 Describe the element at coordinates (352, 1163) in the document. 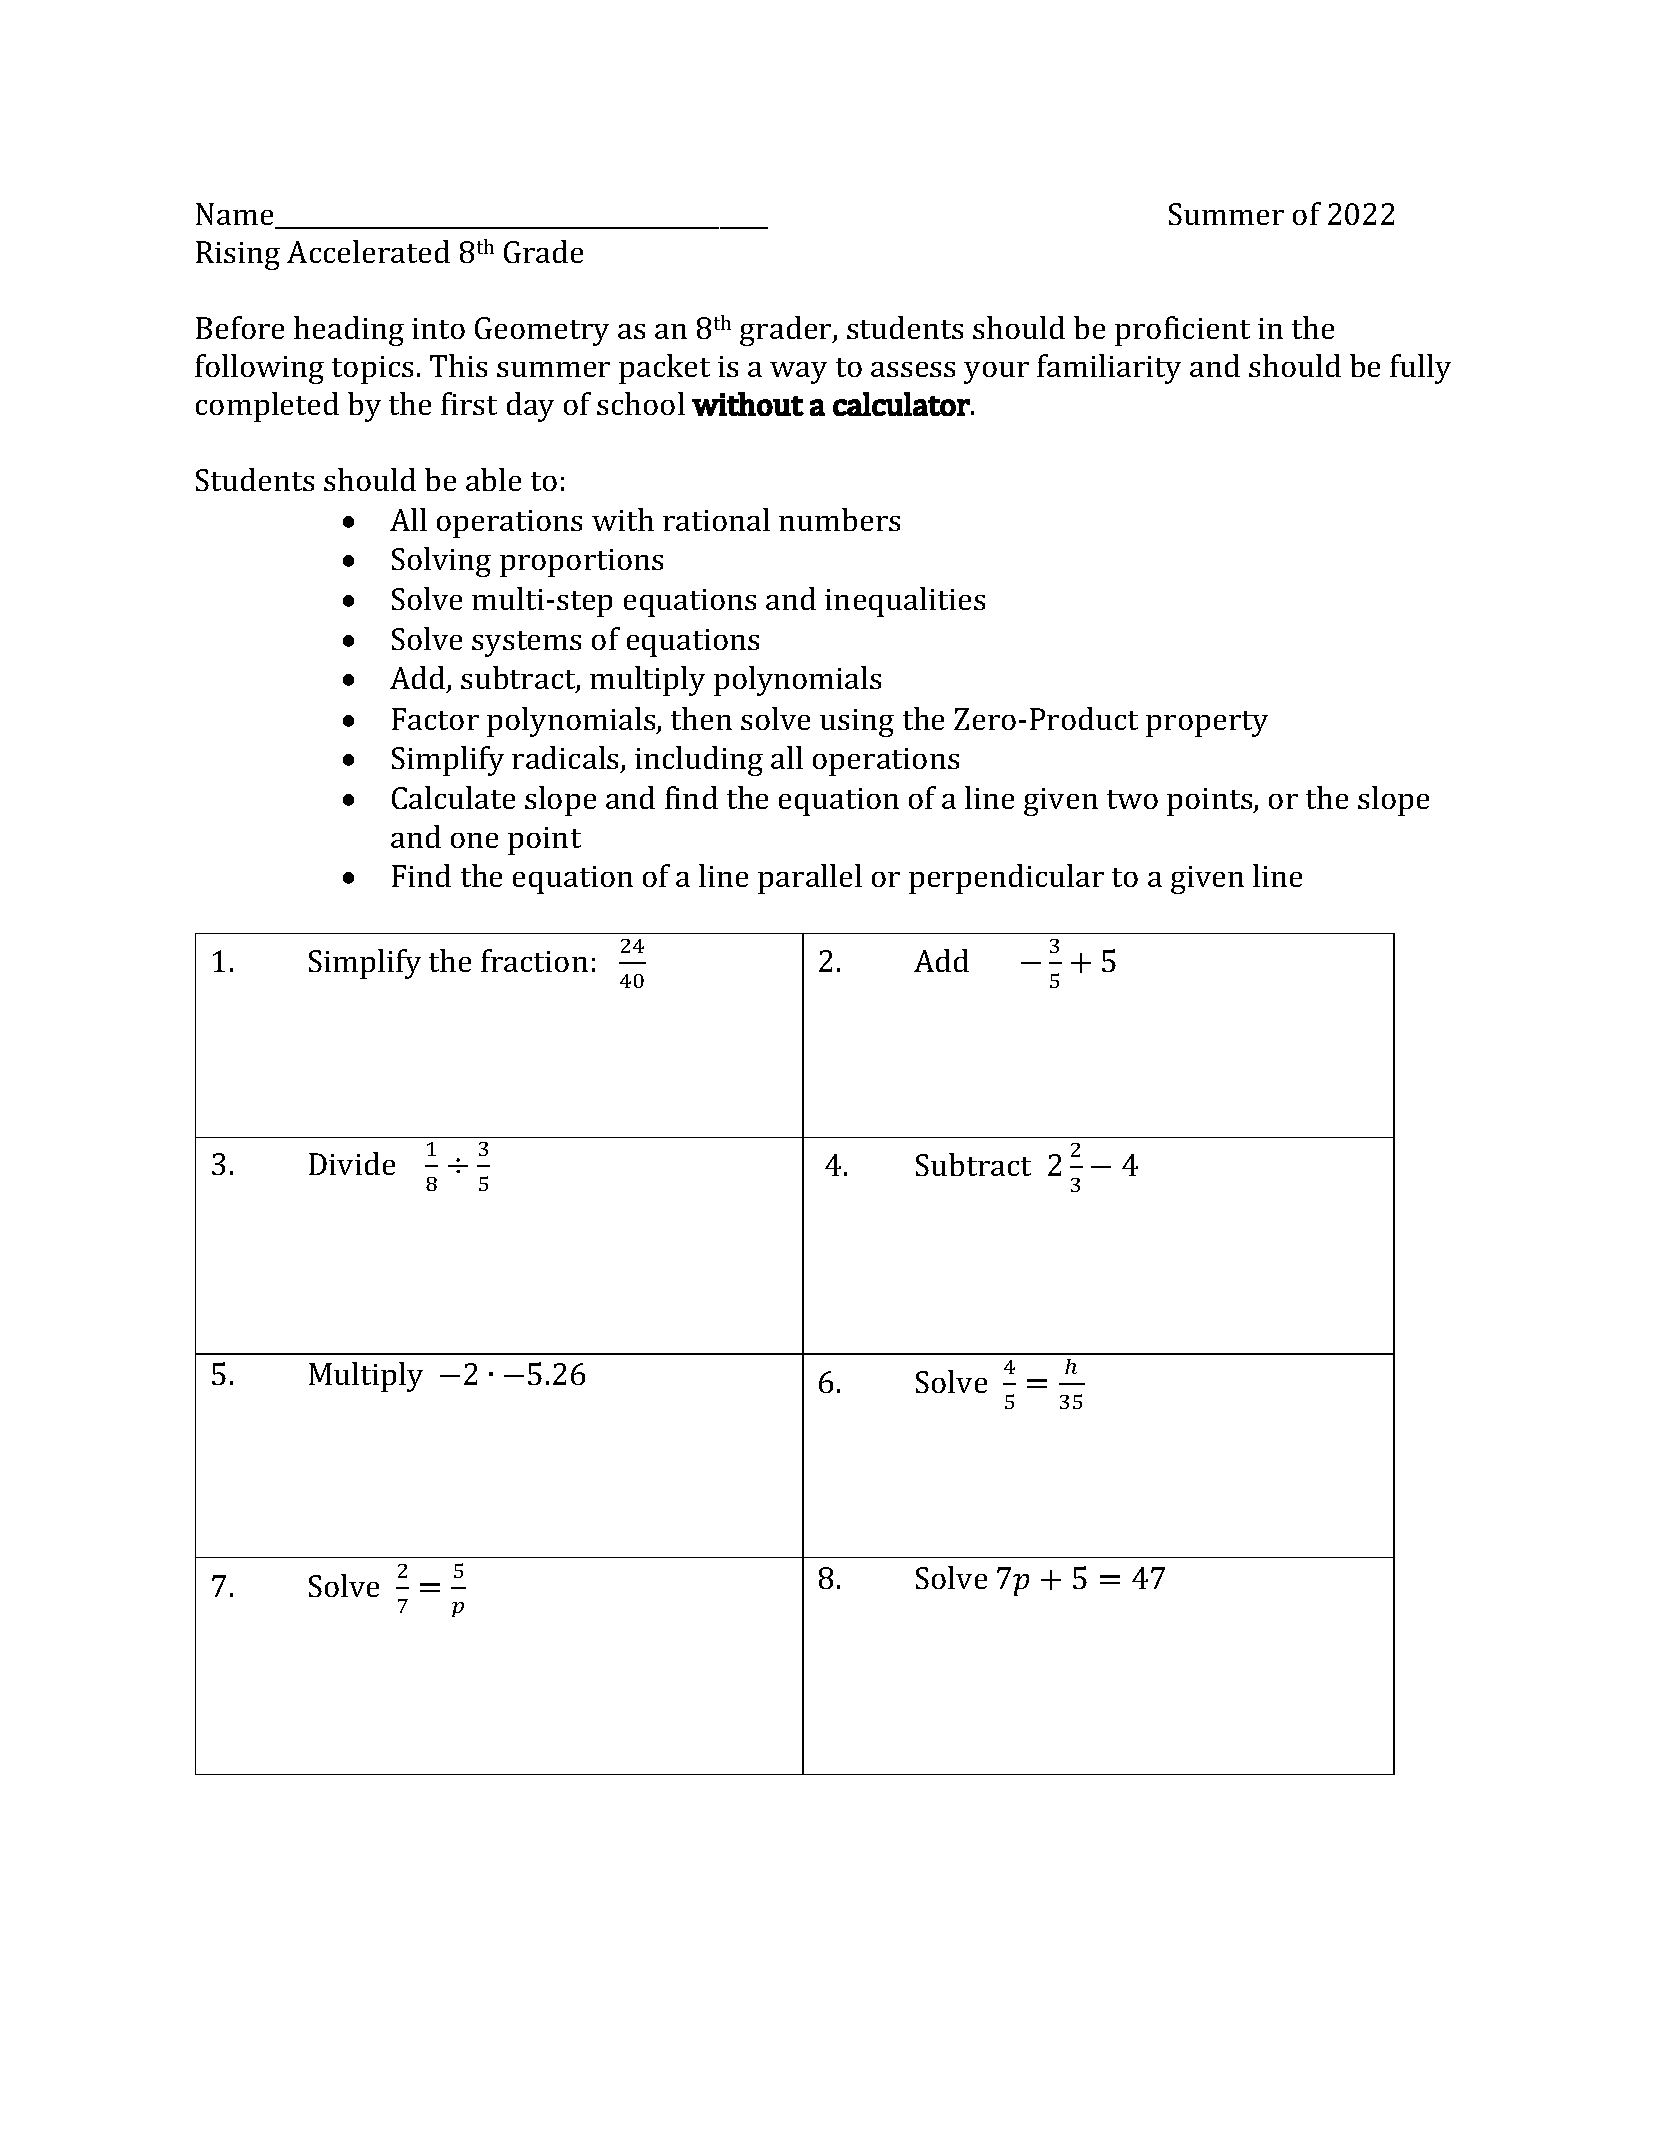

I see `Divide` at that location.
